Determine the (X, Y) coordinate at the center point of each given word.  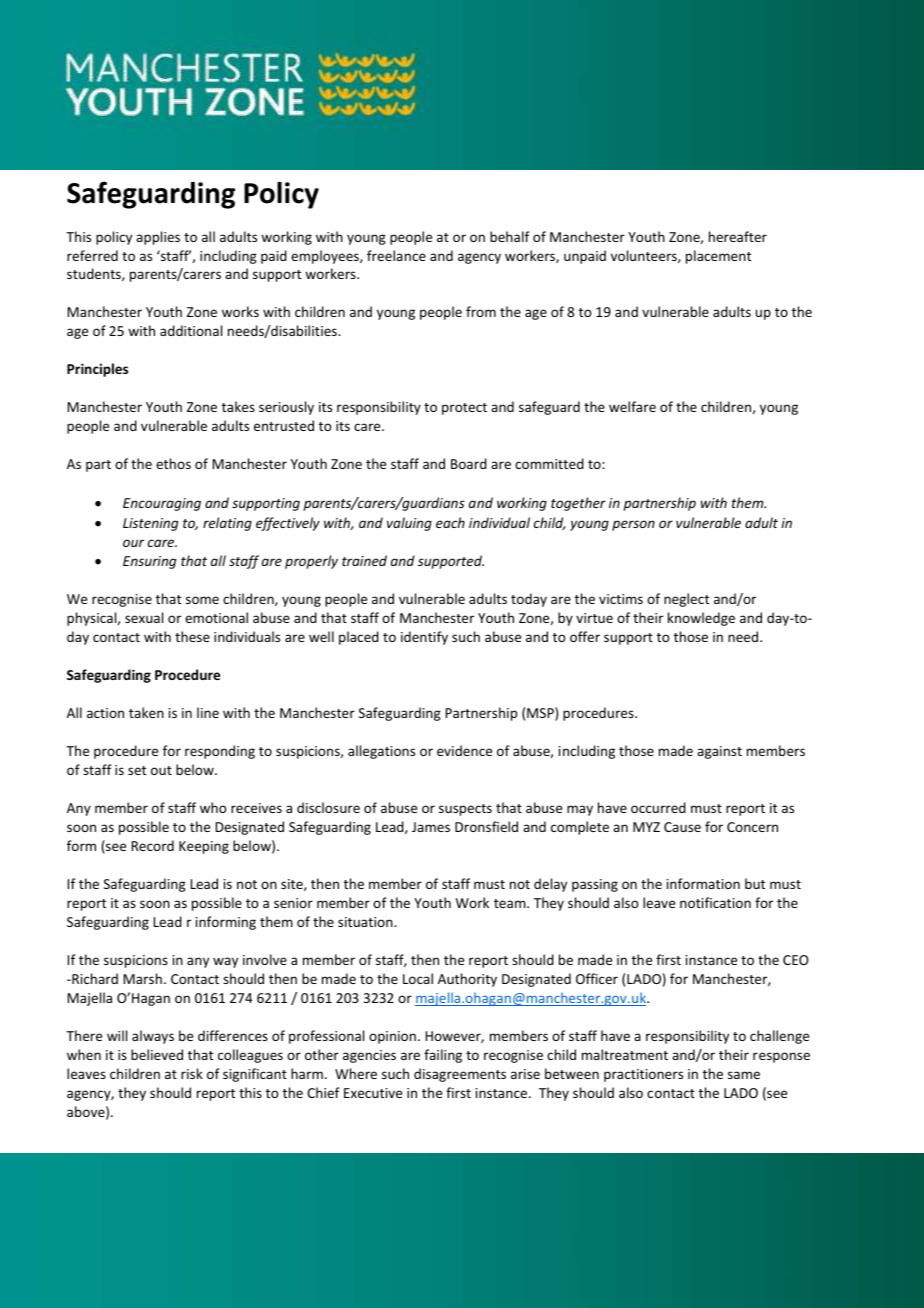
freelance (396, 255)
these (192, 636)
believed (157, 1054)
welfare (632, 406)
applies (158, 238)
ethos (173, 463)
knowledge (701, 619)
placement (718, 257)
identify (424, 638)
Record (153, 845)
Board (469, 463)
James (431, 827)
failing (443, 1056)
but (755, 883)
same (744, 1075)
